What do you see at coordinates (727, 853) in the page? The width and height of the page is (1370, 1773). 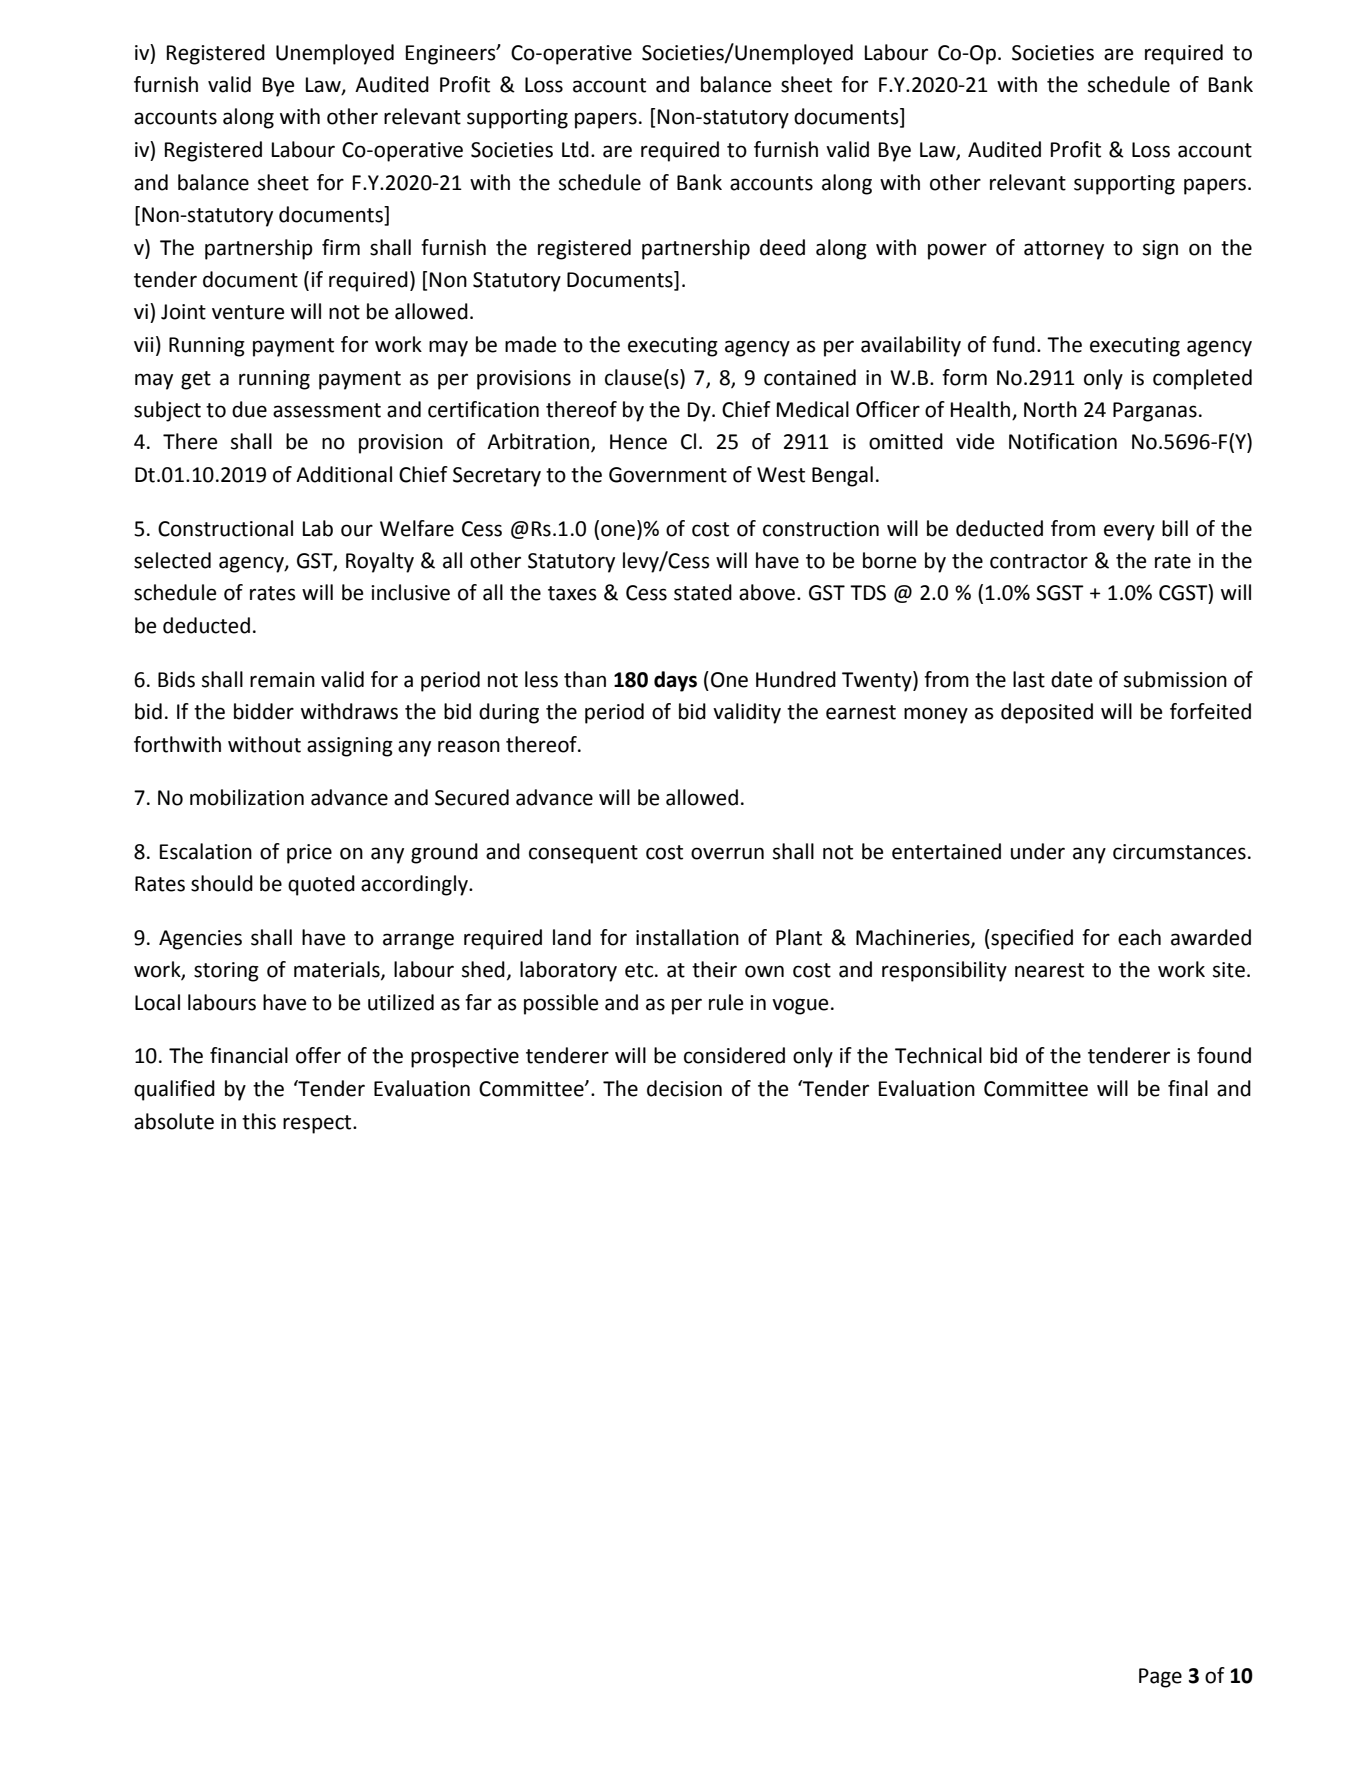 I see `overrun` at bounding box center [727, 853].
